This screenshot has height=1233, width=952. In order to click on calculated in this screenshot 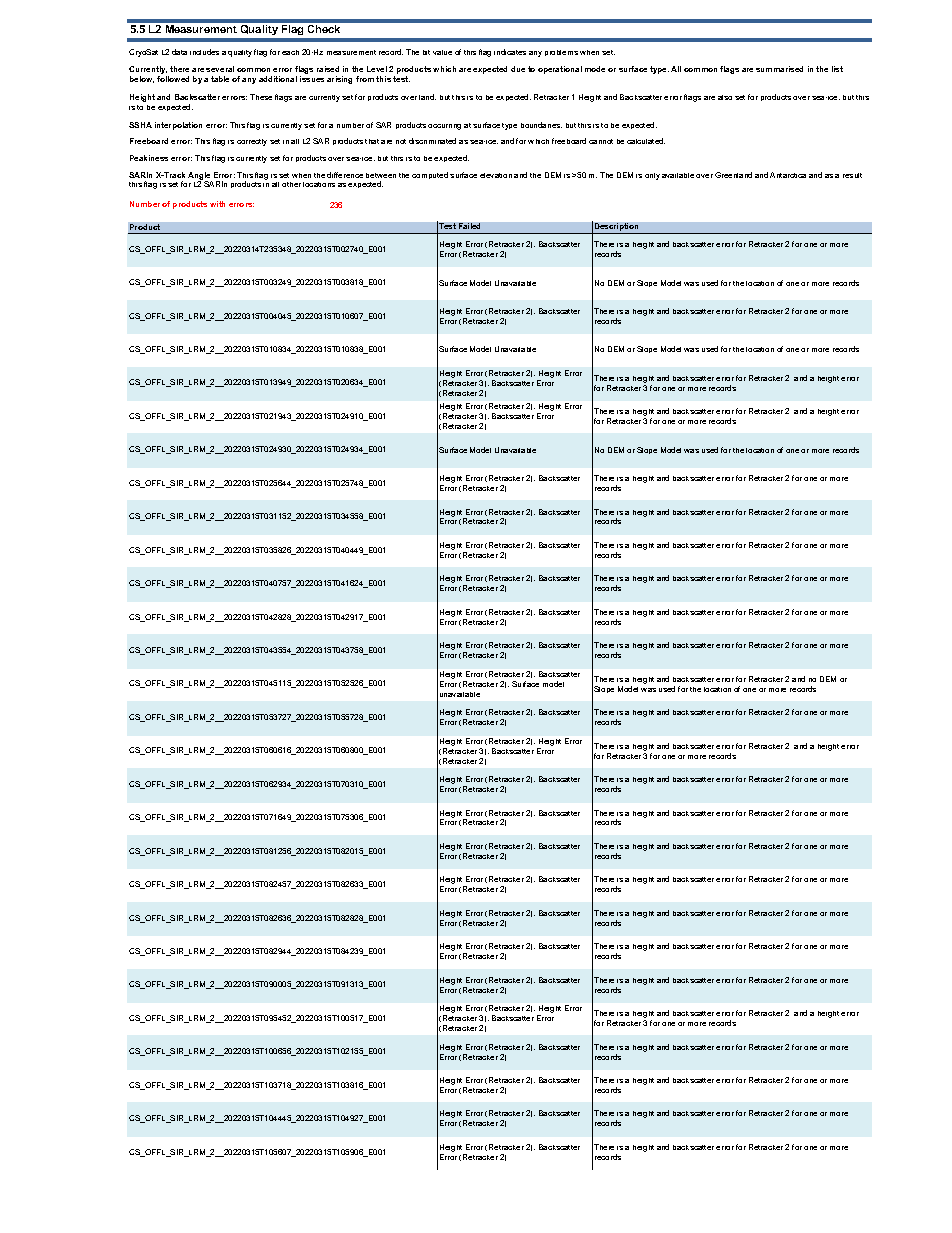, I will do `click(646, 141)`.
